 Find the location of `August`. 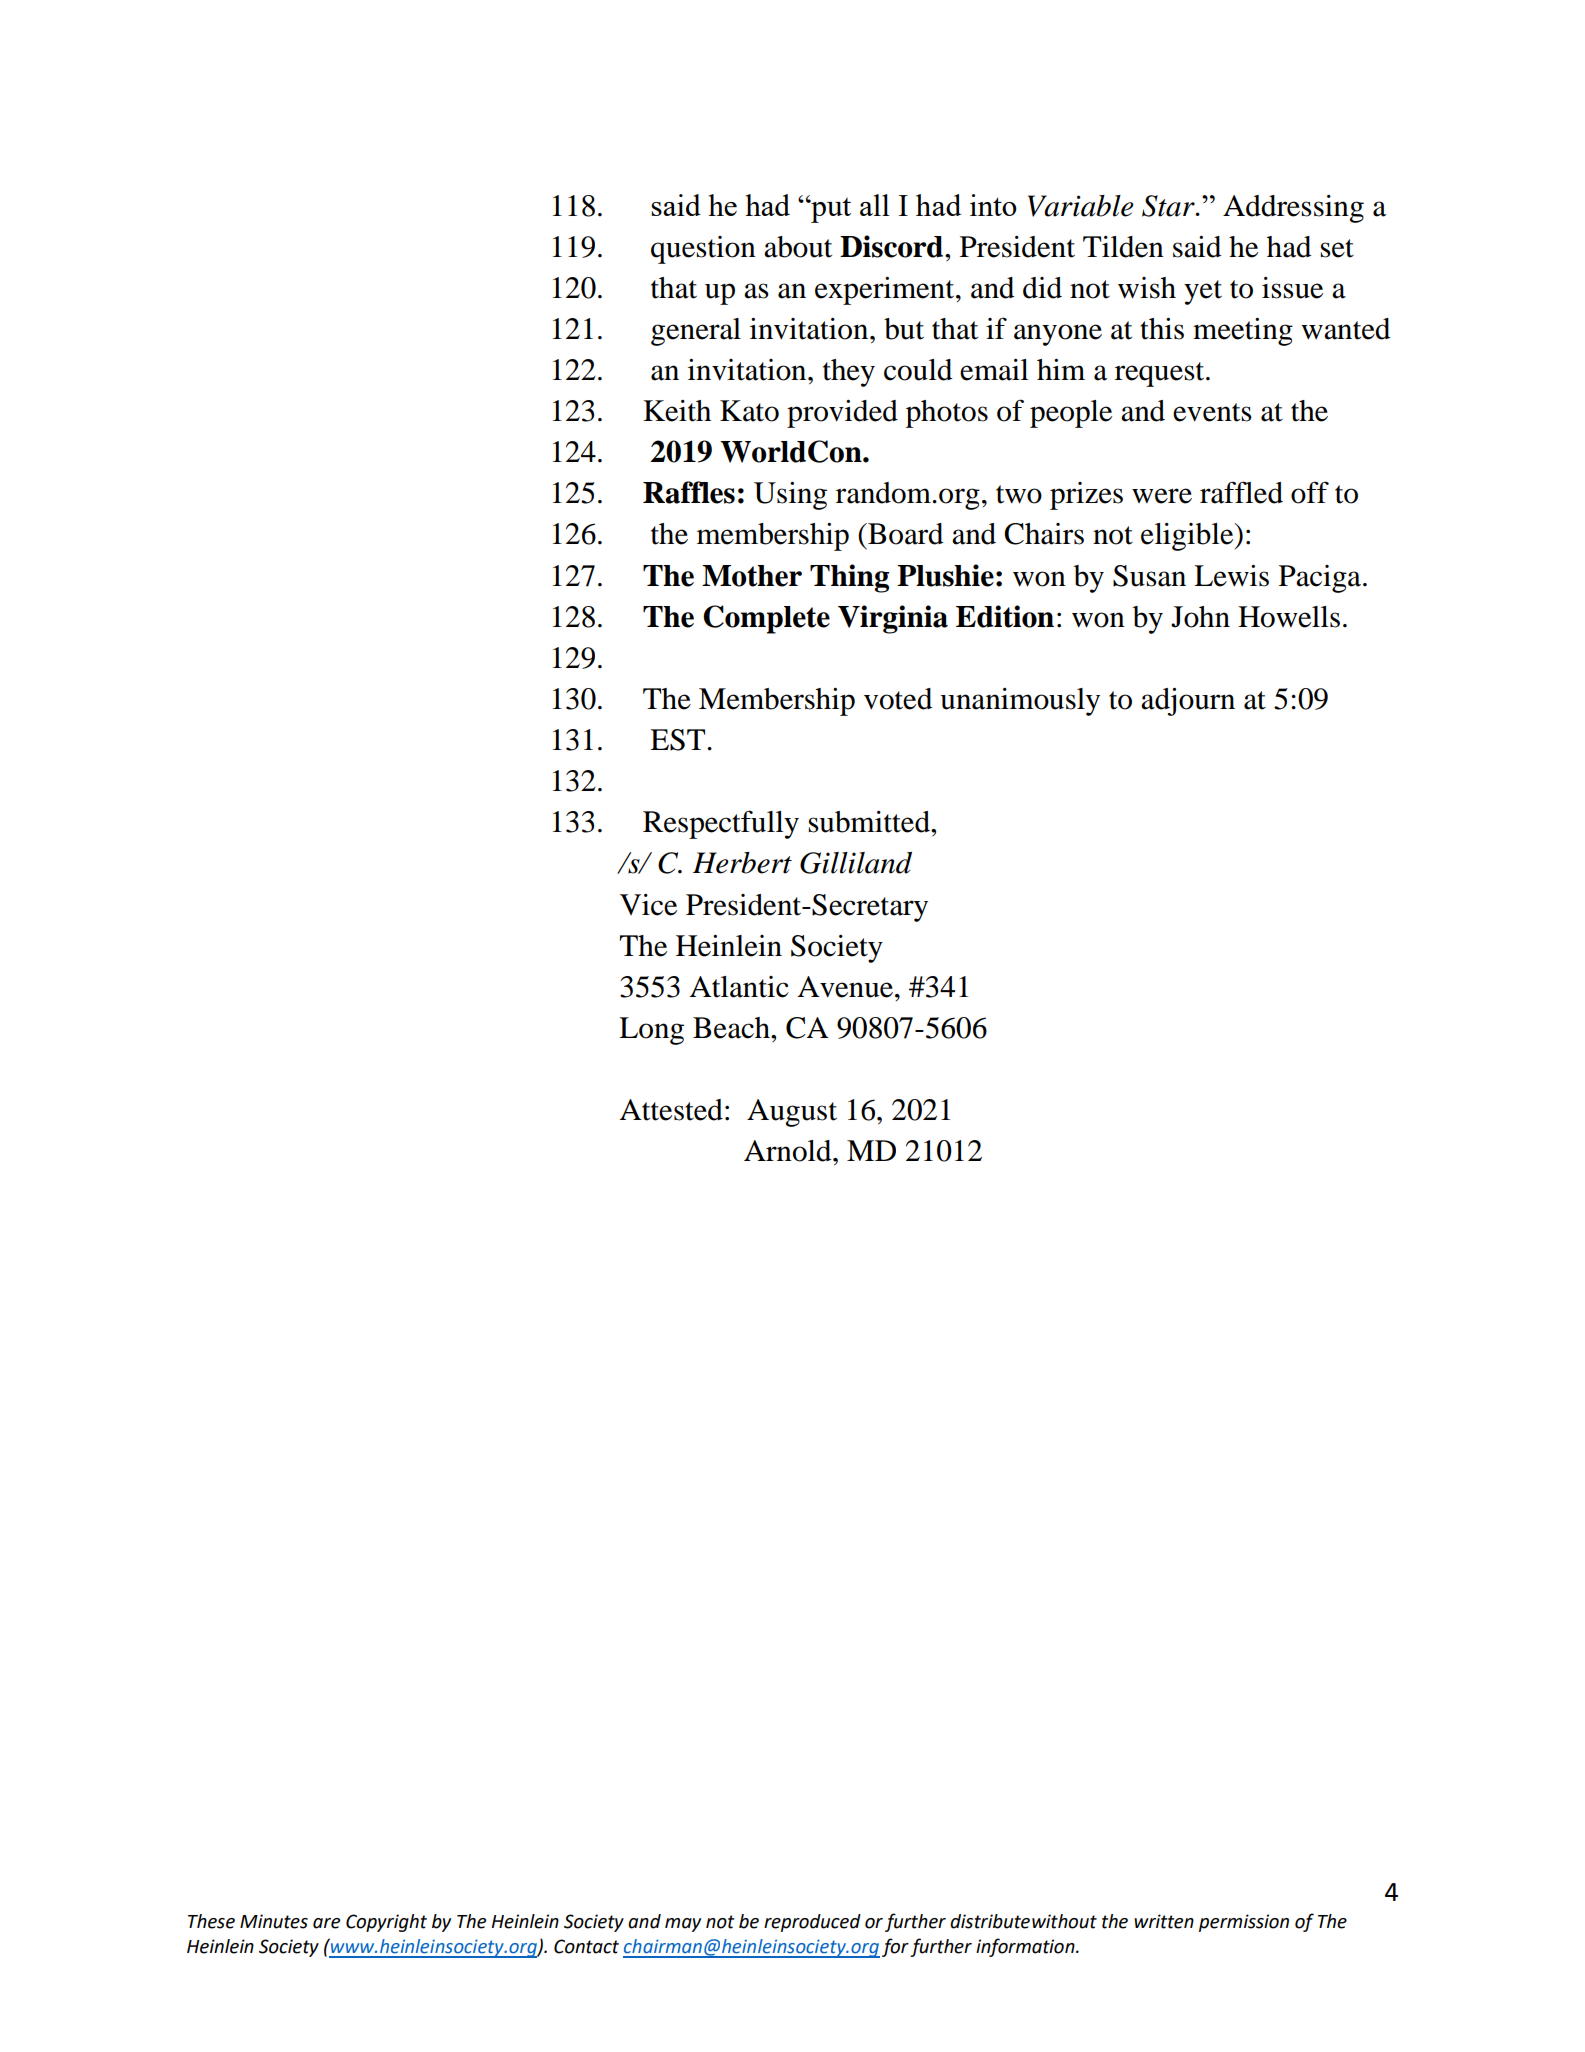

August is located at coordinates (792, 1113).
